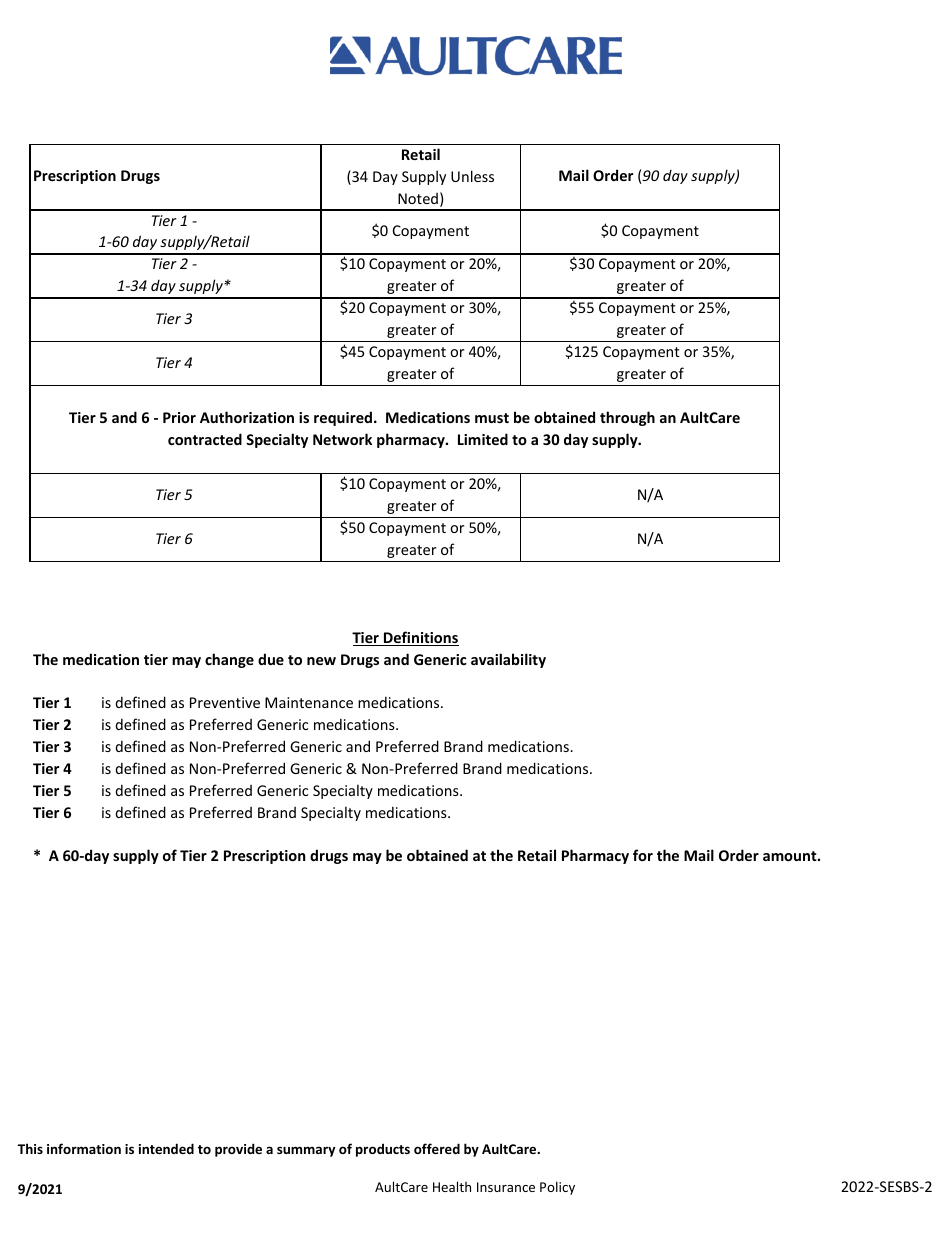  What do you see at coordinates (418, 198) in the page?
I see `Noted` at bounding box center [418, 198].
